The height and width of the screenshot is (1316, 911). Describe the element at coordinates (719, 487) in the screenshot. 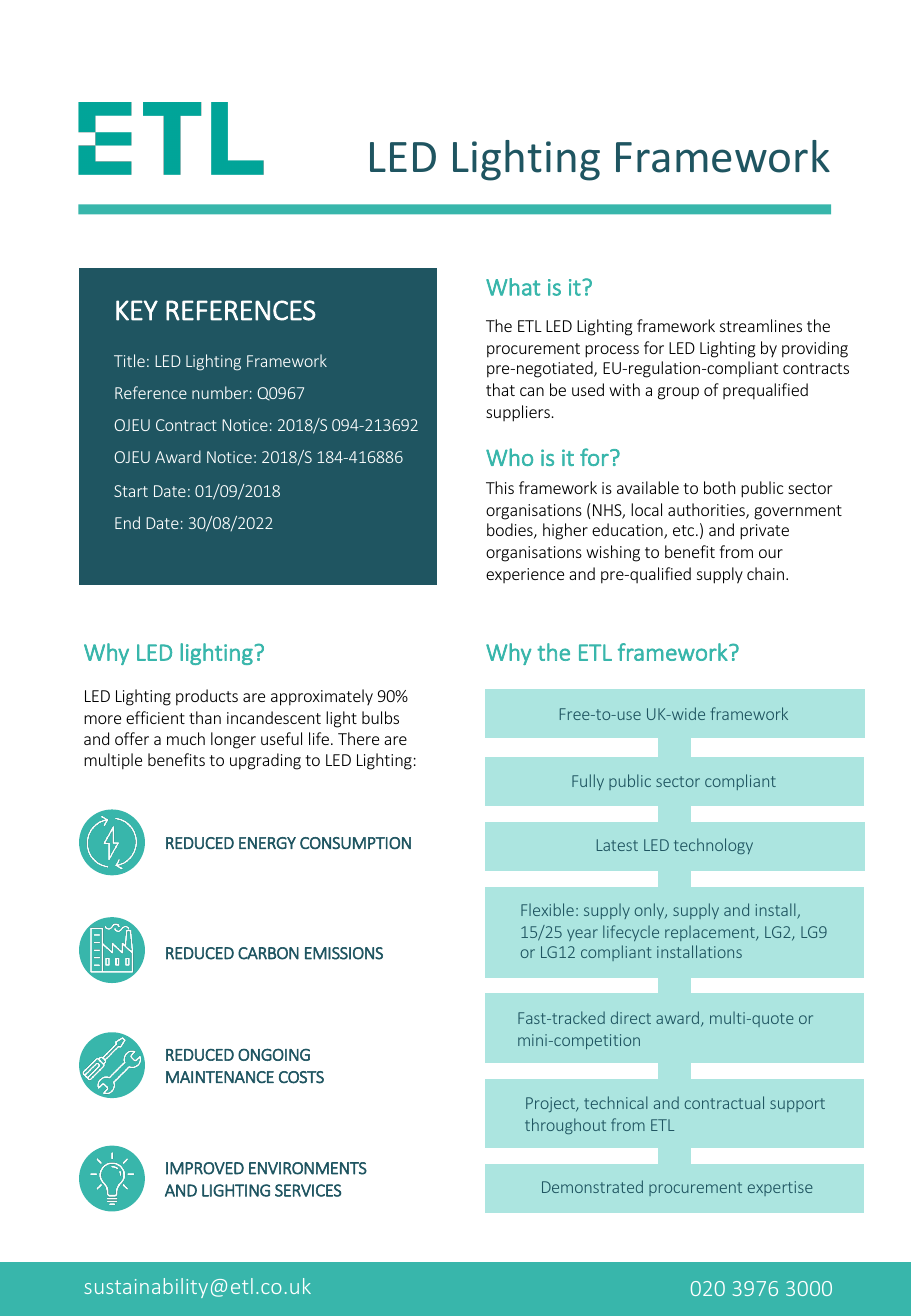

I see `both` at that location.
